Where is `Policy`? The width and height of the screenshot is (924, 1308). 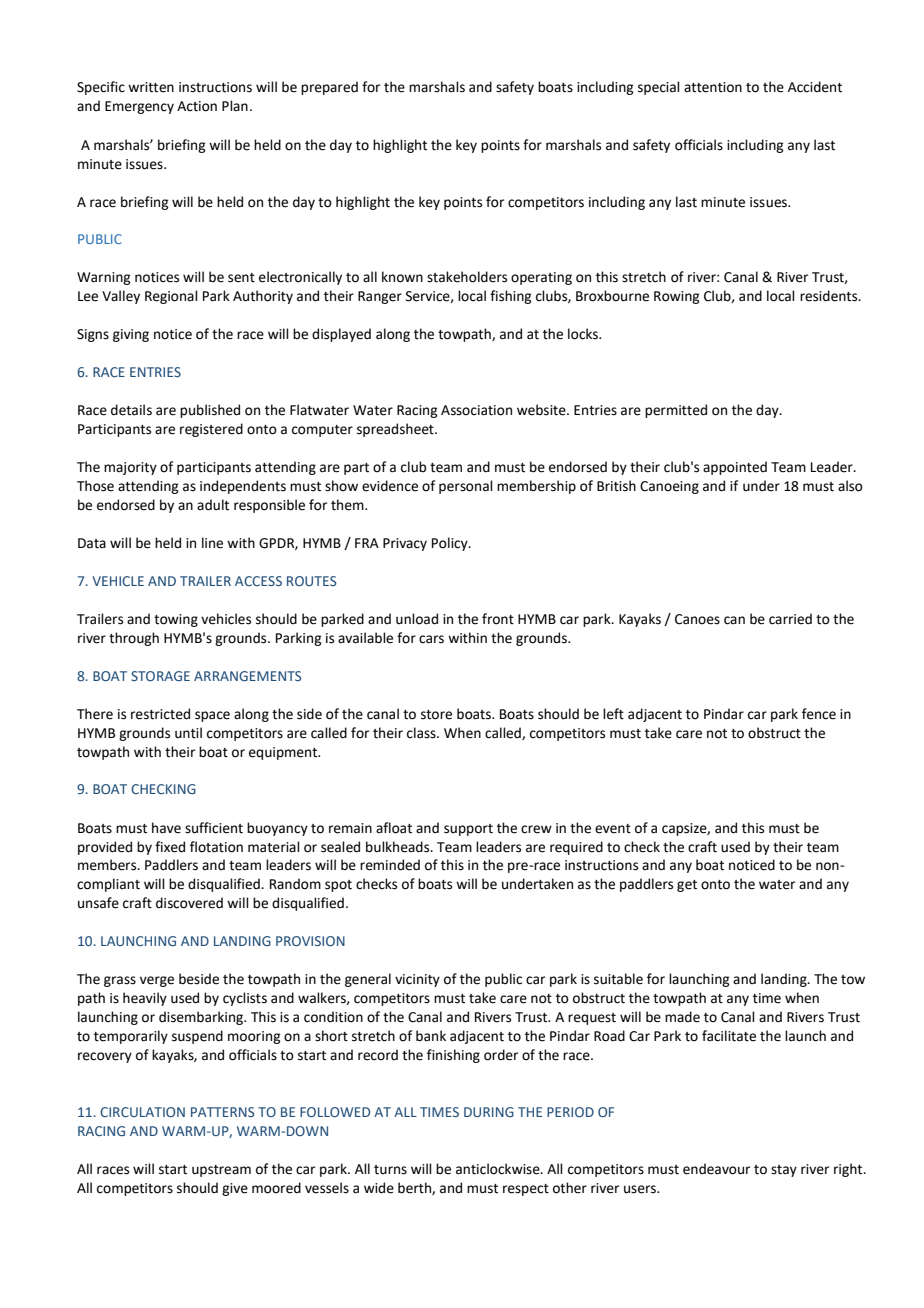
Policy is located at coordinates (451, 544).
